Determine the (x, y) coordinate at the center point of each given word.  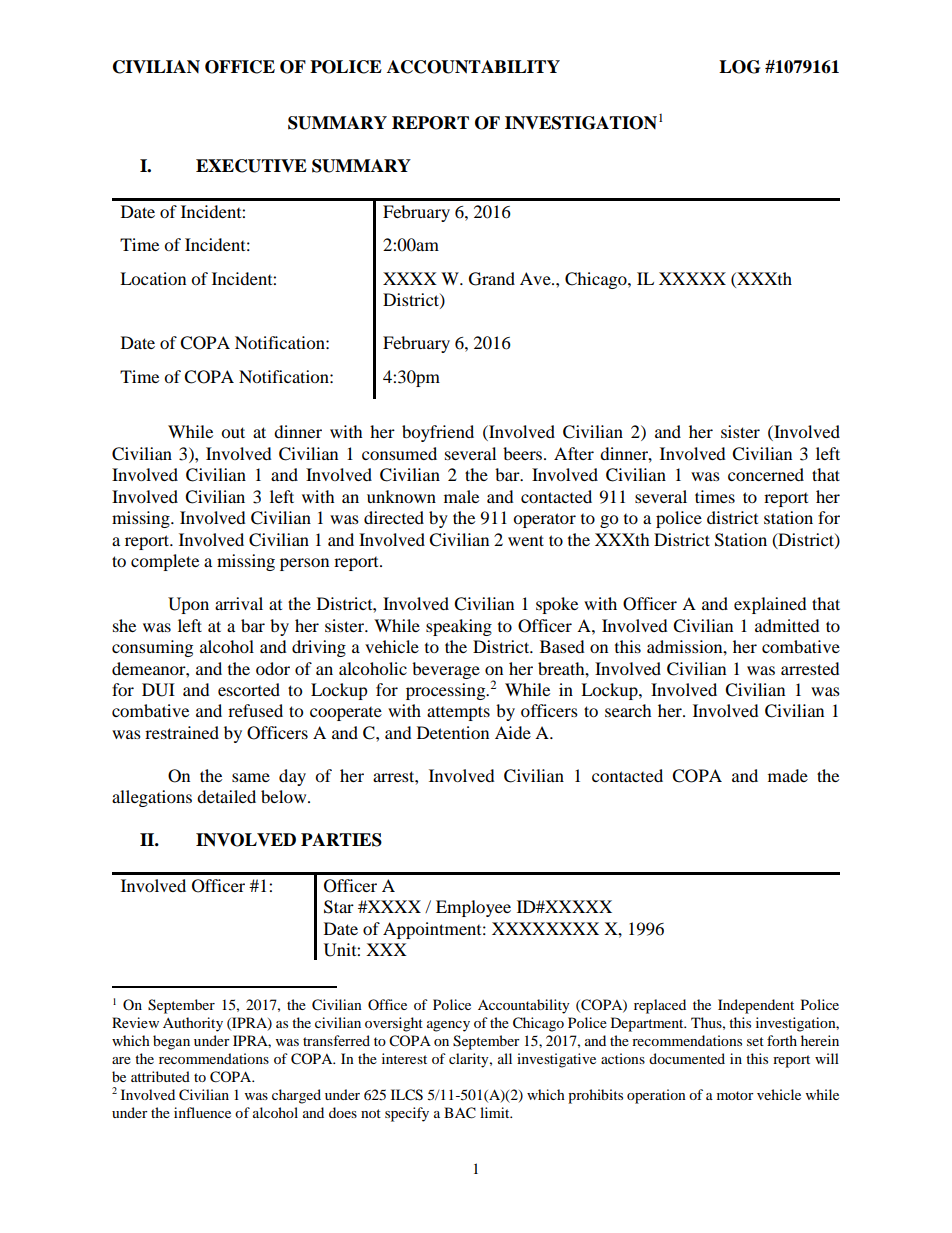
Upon (188, 605)
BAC (460, 1113)
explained (770, 605)
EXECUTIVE (251, 166)
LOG (739, 67)
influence (202, 1112)
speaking (459, 627)
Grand (492, 279)
